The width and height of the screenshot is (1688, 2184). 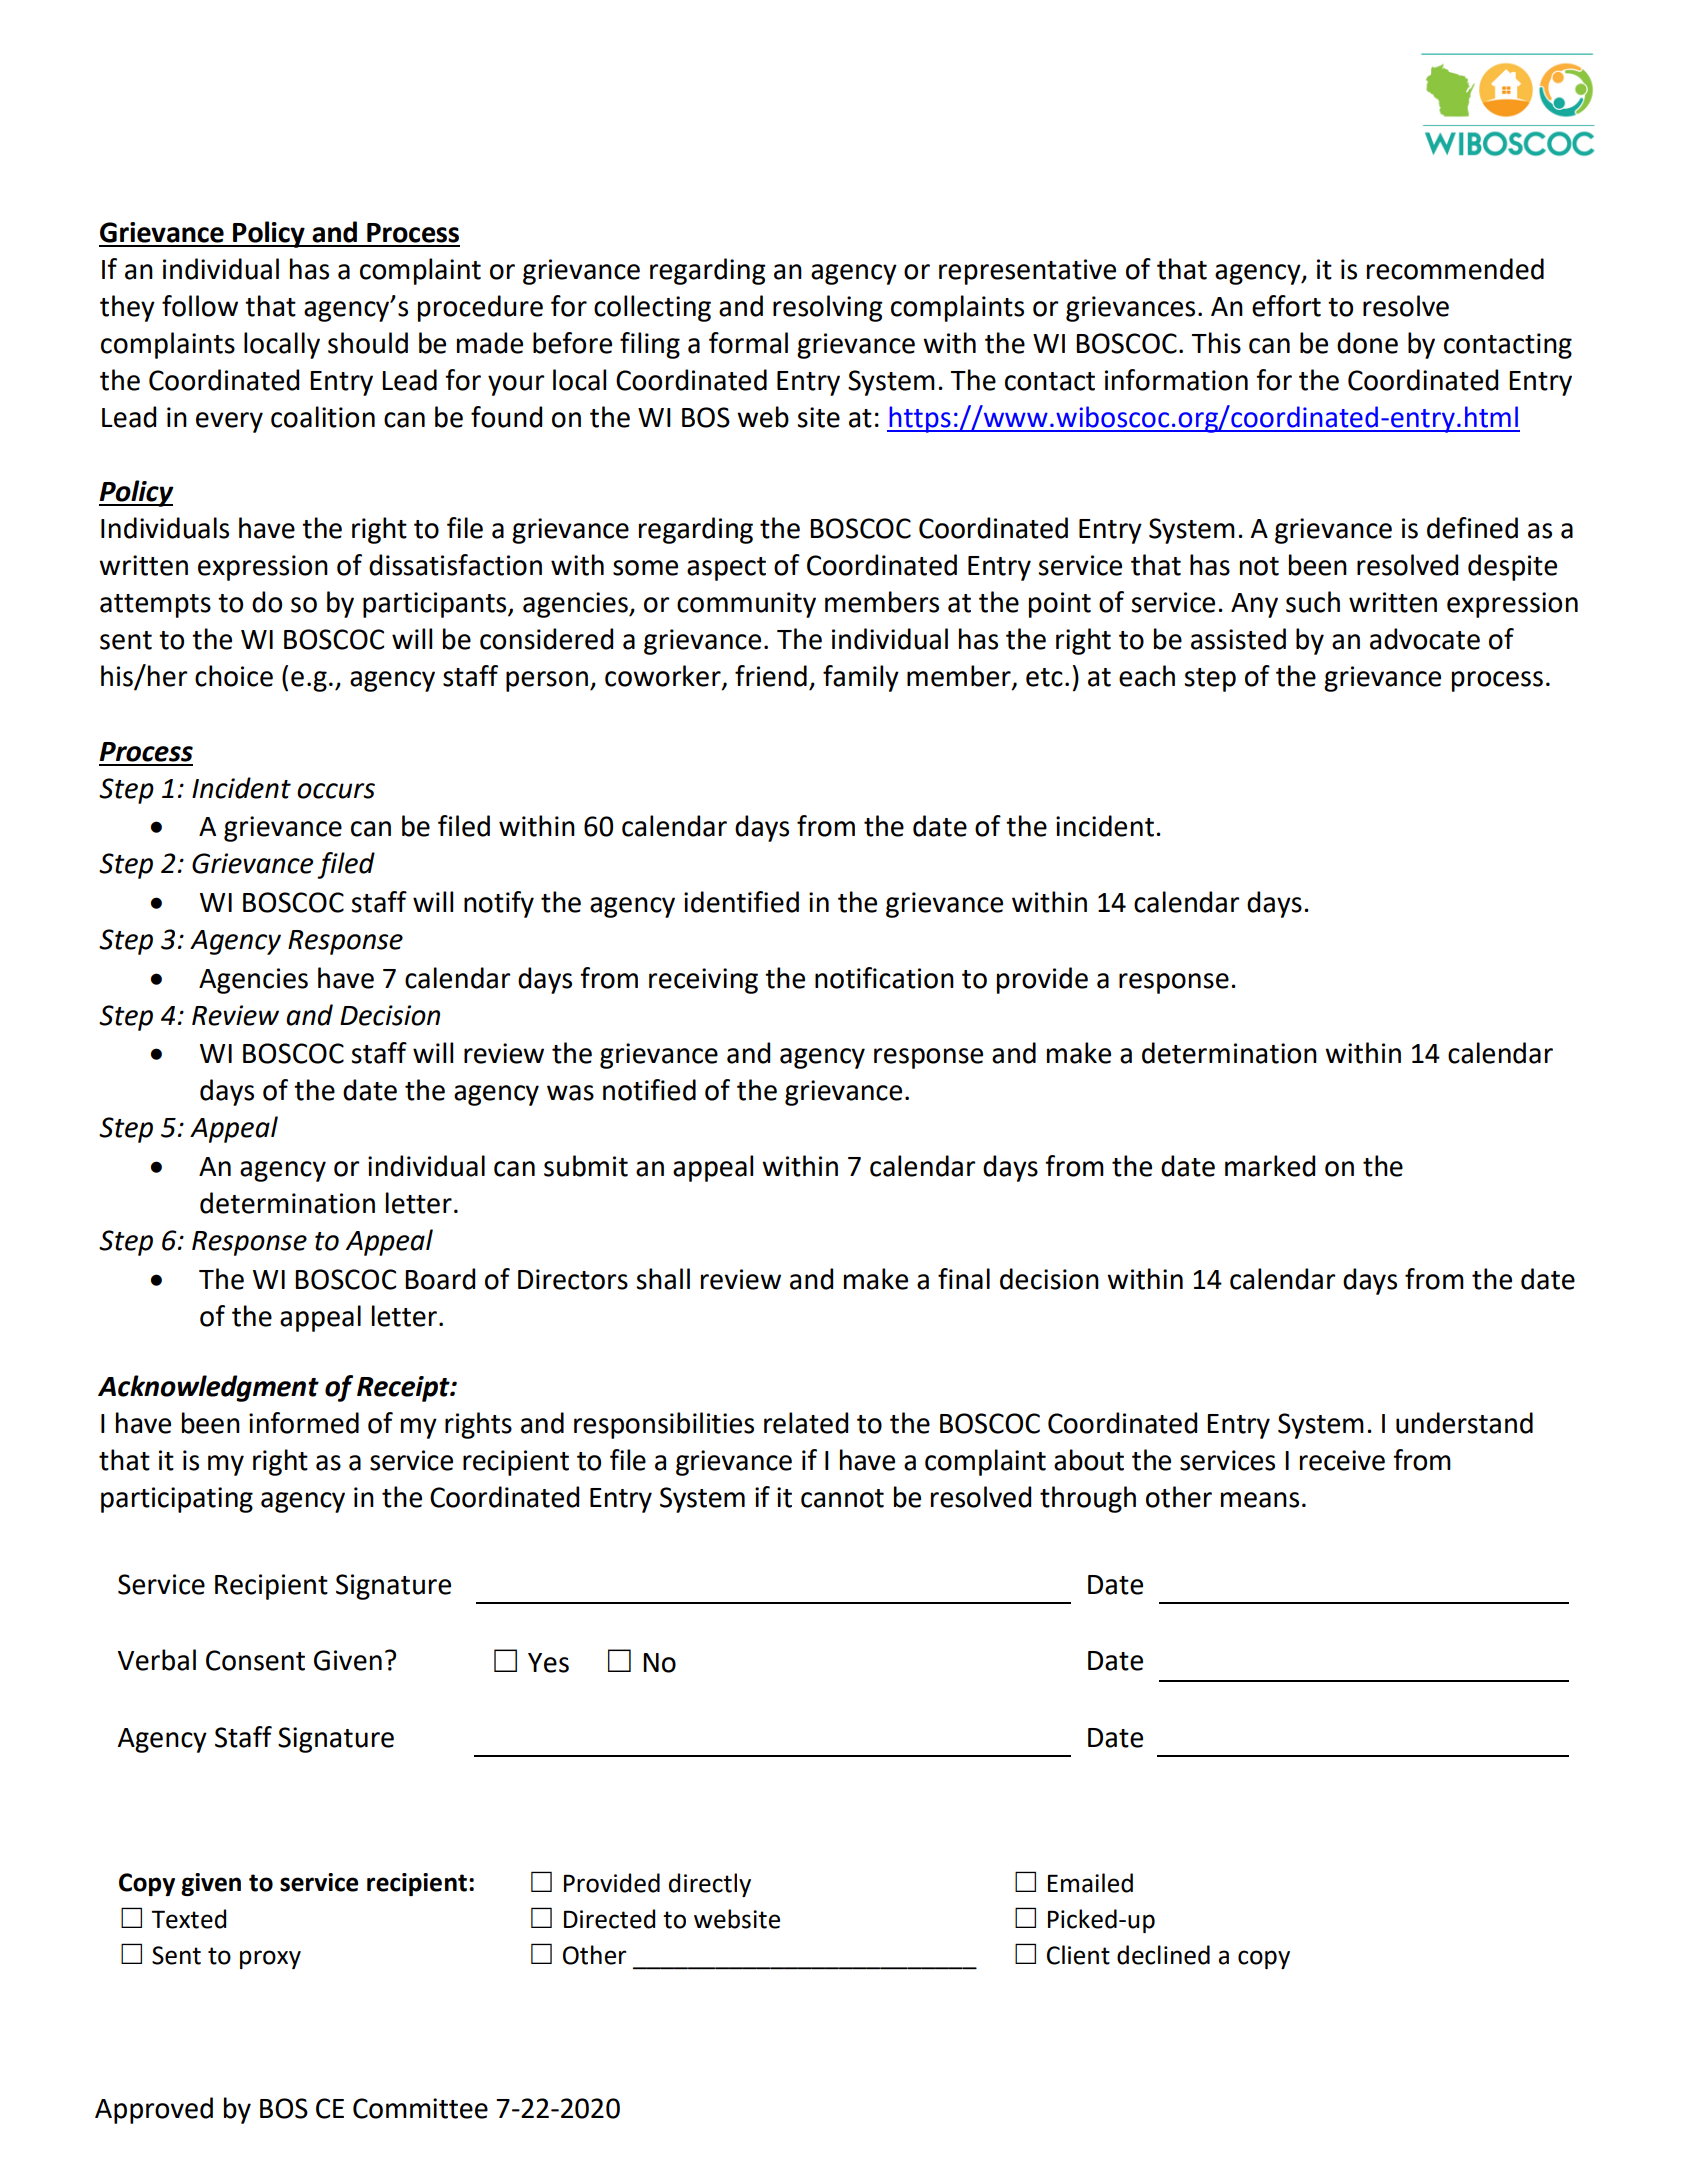 What do you see at coordinates (964, 1279) in the screenshot?
I see `final` at bounding box center [964, 1279].
